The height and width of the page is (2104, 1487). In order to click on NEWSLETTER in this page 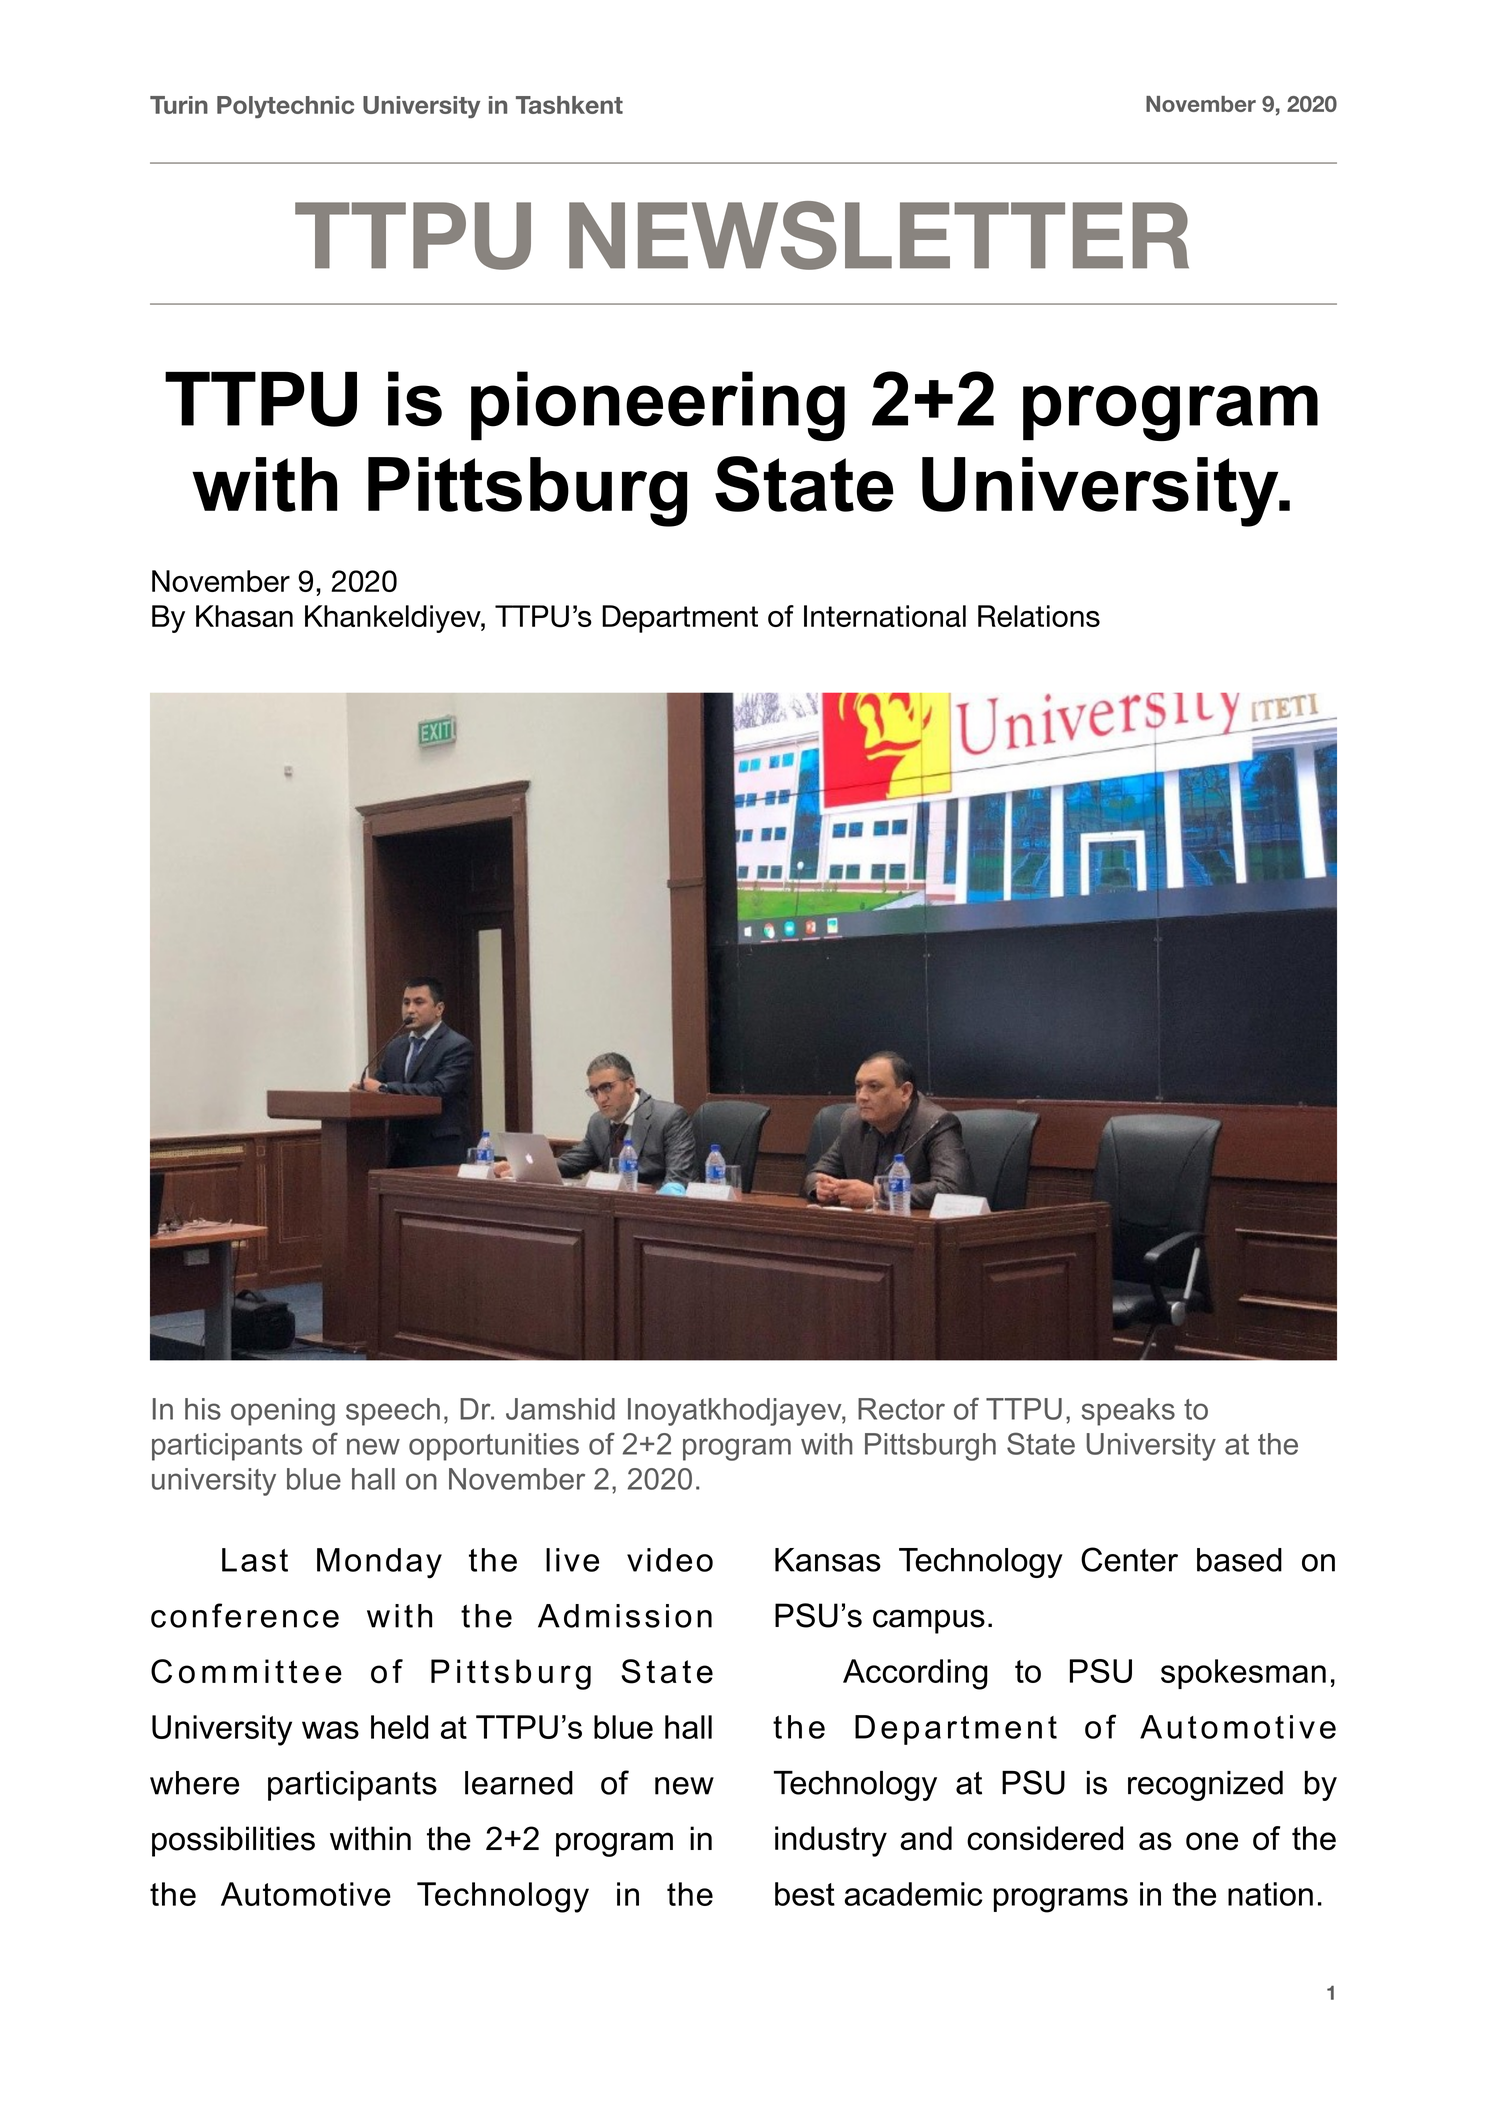, I will do `click(879, 235)`.
